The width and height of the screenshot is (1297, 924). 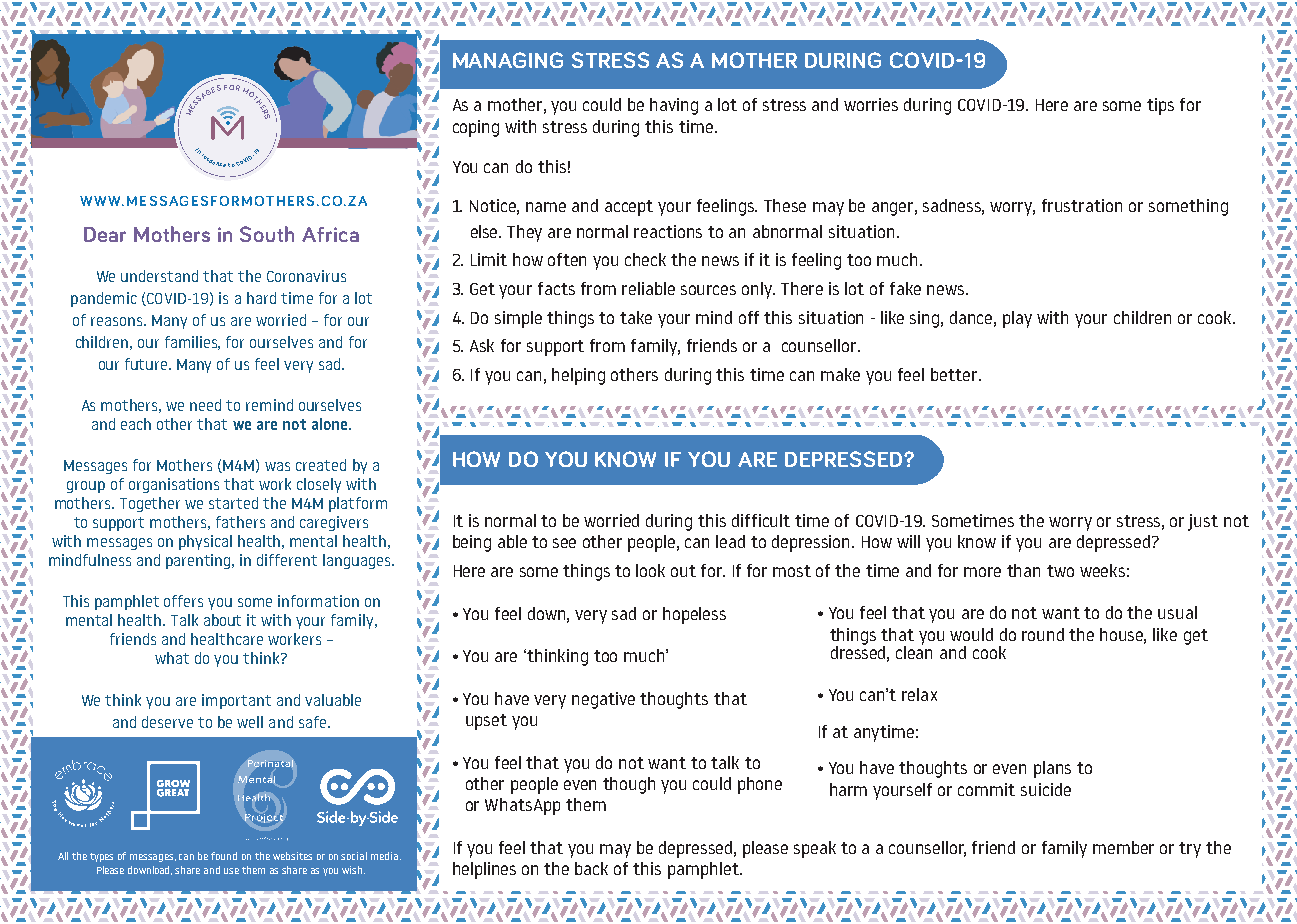 I want to click on about, so click(x=222, y=620).
